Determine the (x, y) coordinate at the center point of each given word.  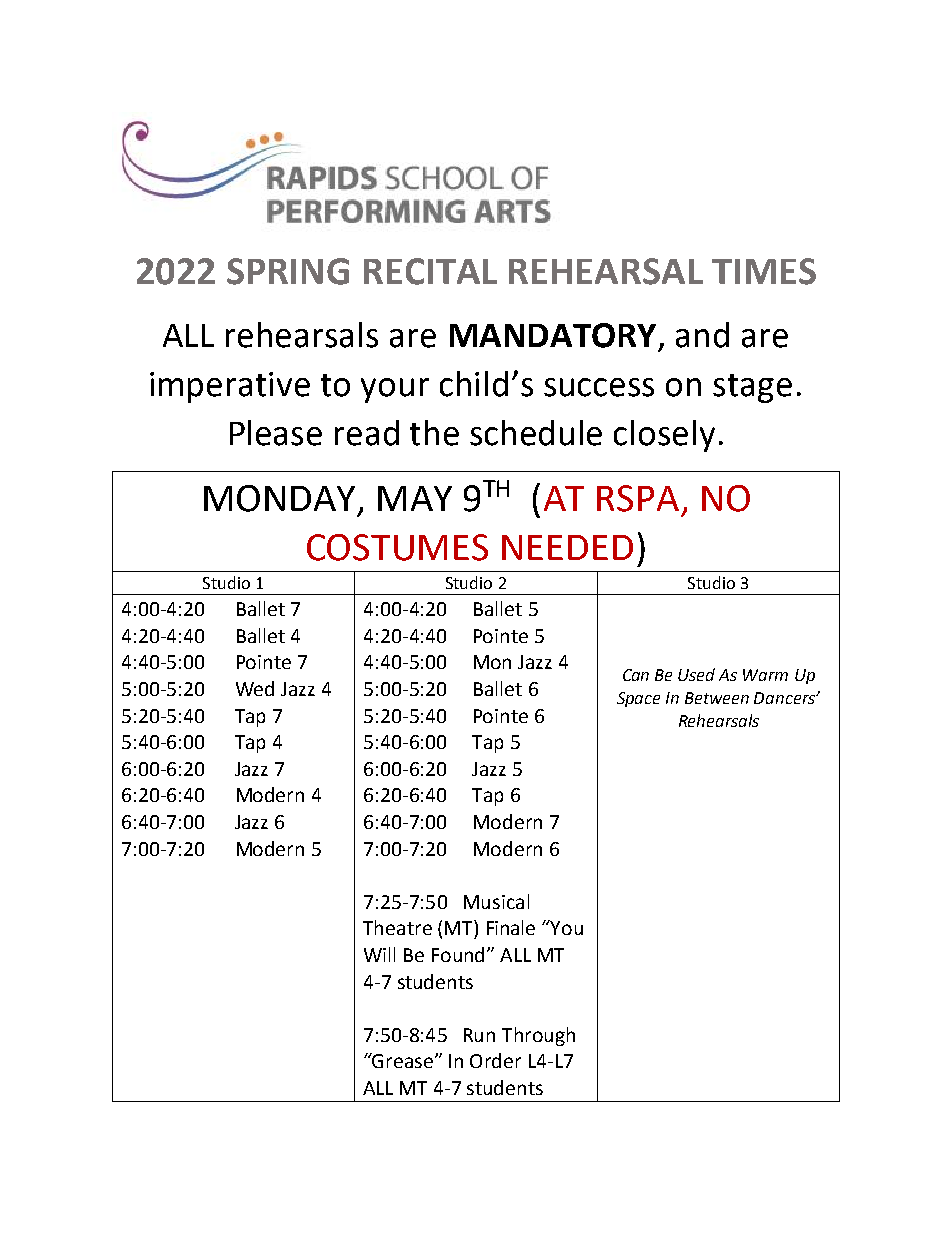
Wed (255, 688)
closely (664, 436)
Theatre (397, 927)
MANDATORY (553, 335)
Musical (496, 901)
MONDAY (279, 498)
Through (538, 1036)
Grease (403, 1060)
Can (636, 675)
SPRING (288, 271)
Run (479, 1035)
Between (717, 698)
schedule (536, 433)
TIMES (764, 271)
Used (696, 674)
